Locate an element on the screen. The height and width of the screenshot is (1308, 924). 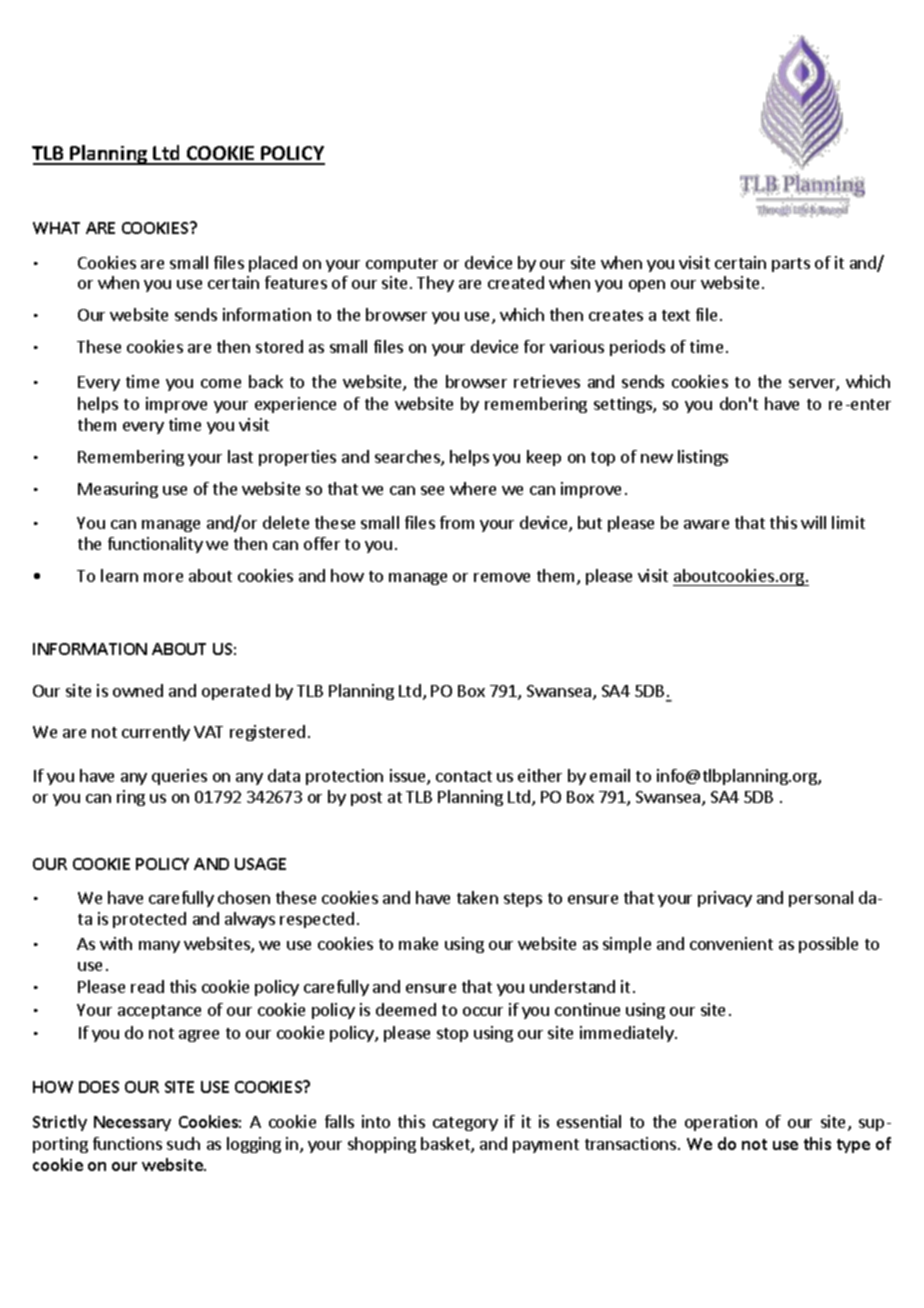
protected is located at coordinates (149, 920).
